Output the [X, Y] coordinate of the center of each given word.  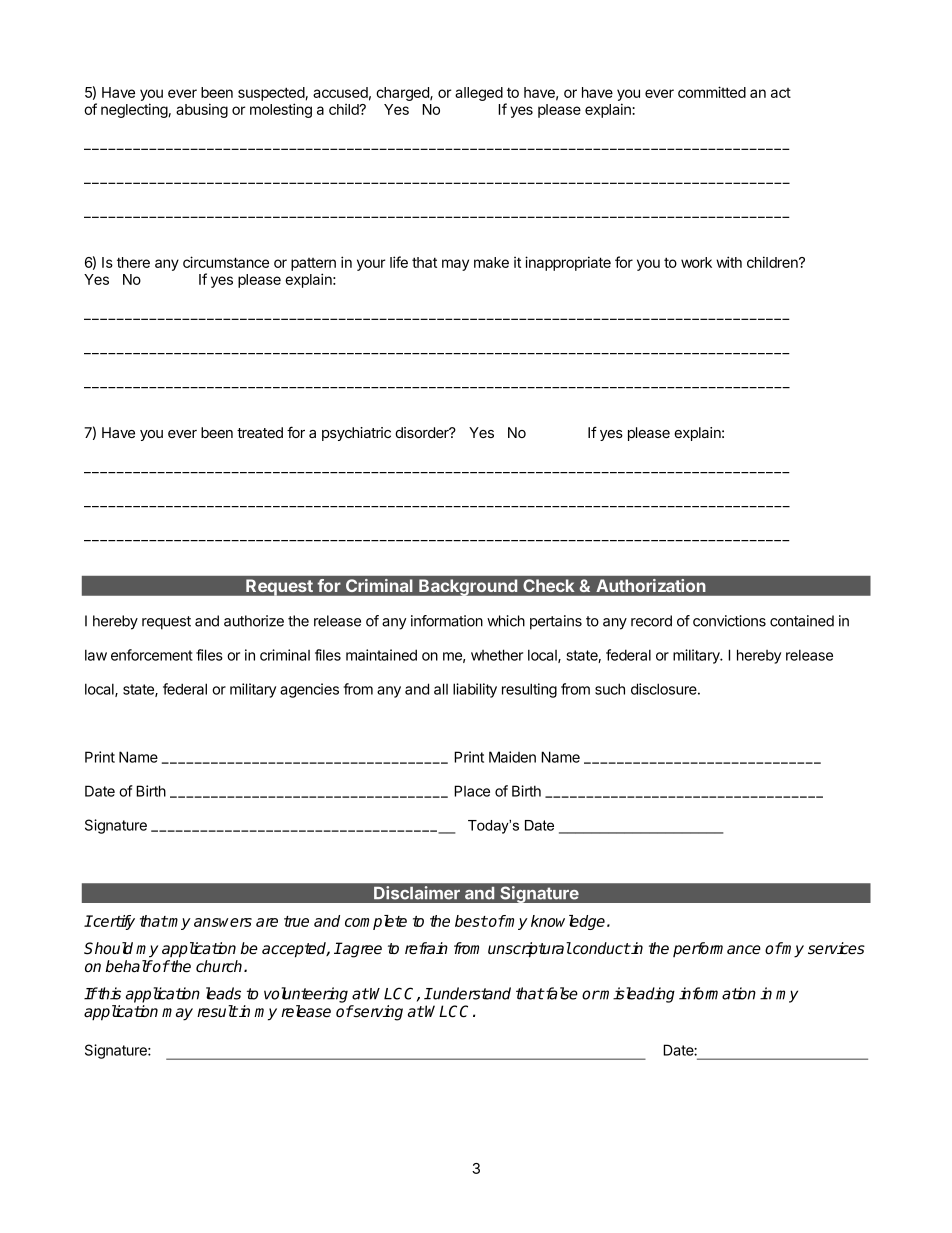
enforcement [152, 655]
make [491, 262]
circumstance [226, 262]
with [729, 262]
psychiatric [356, 434]
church [220, 966]
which [506, 621]
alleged [479, 94]
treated [260, 432]
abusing [202, 110]
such [610, 689]
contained [802, 621]
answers [223, 922]
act [781, 93]
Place [472, 791]
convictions [729, 621]
